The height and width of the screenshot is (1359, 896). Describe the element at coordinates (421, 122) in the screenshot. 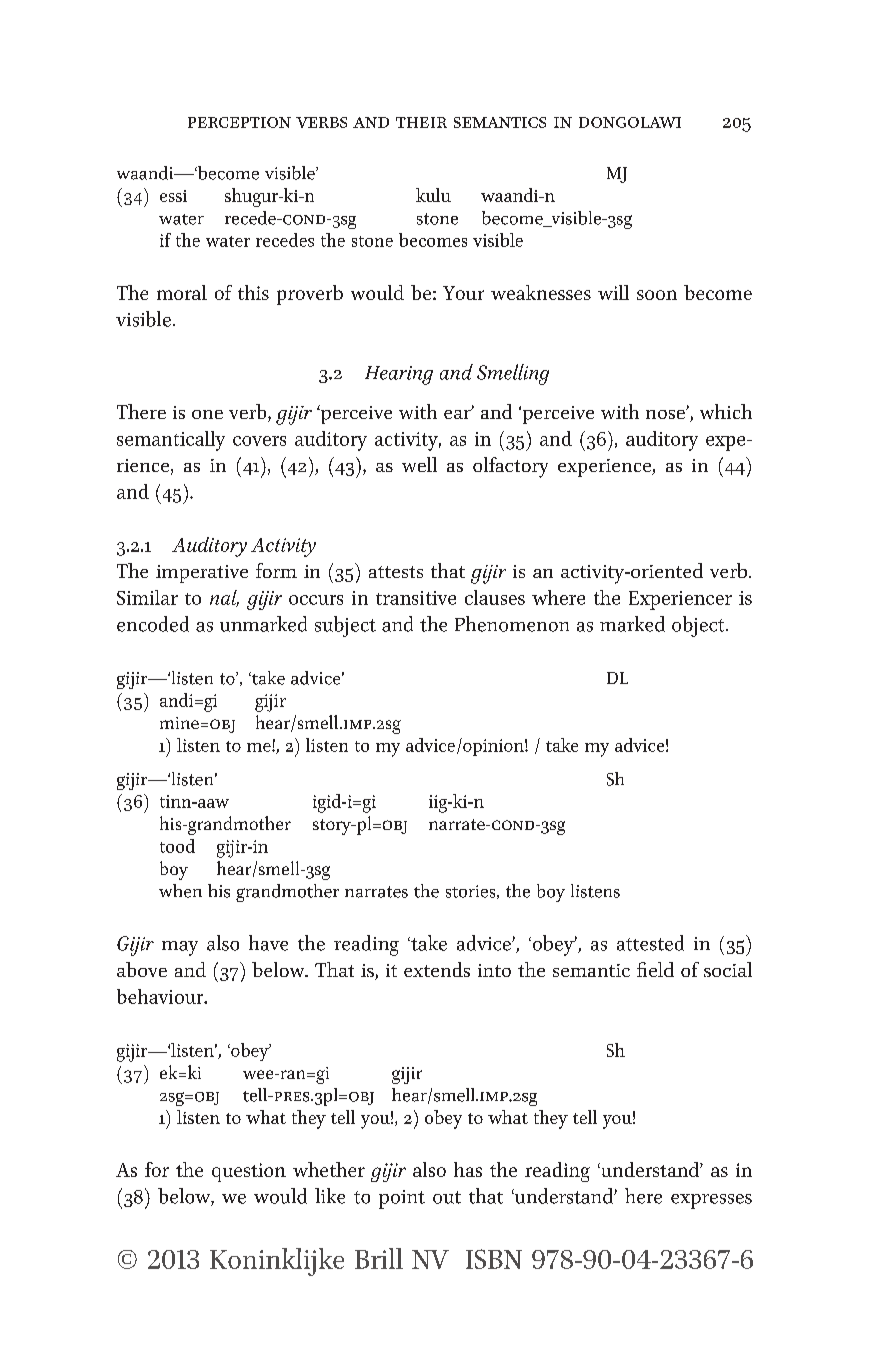

I see `their` at that location.
